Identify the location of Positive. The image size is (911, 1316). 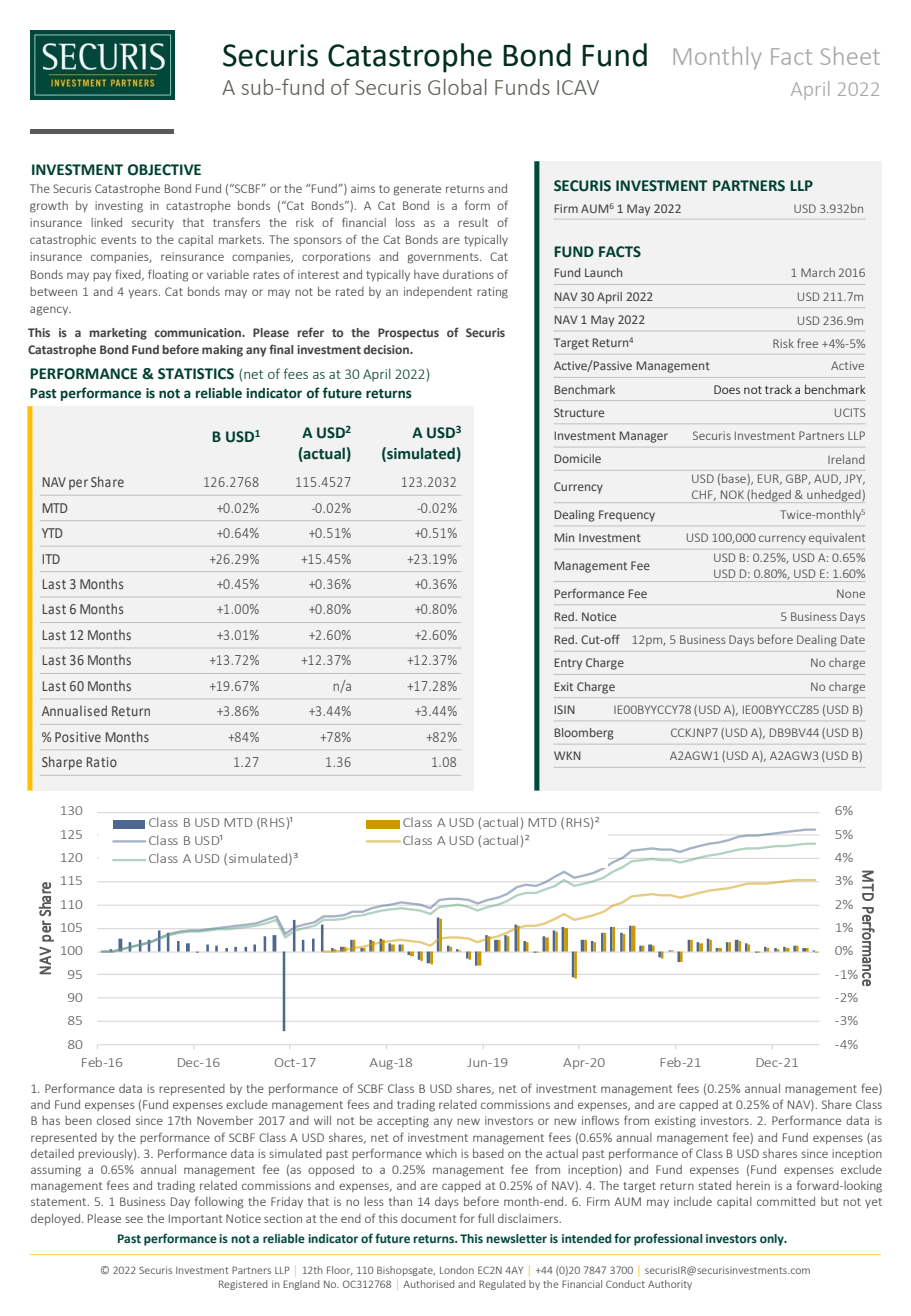
(78, 737).
